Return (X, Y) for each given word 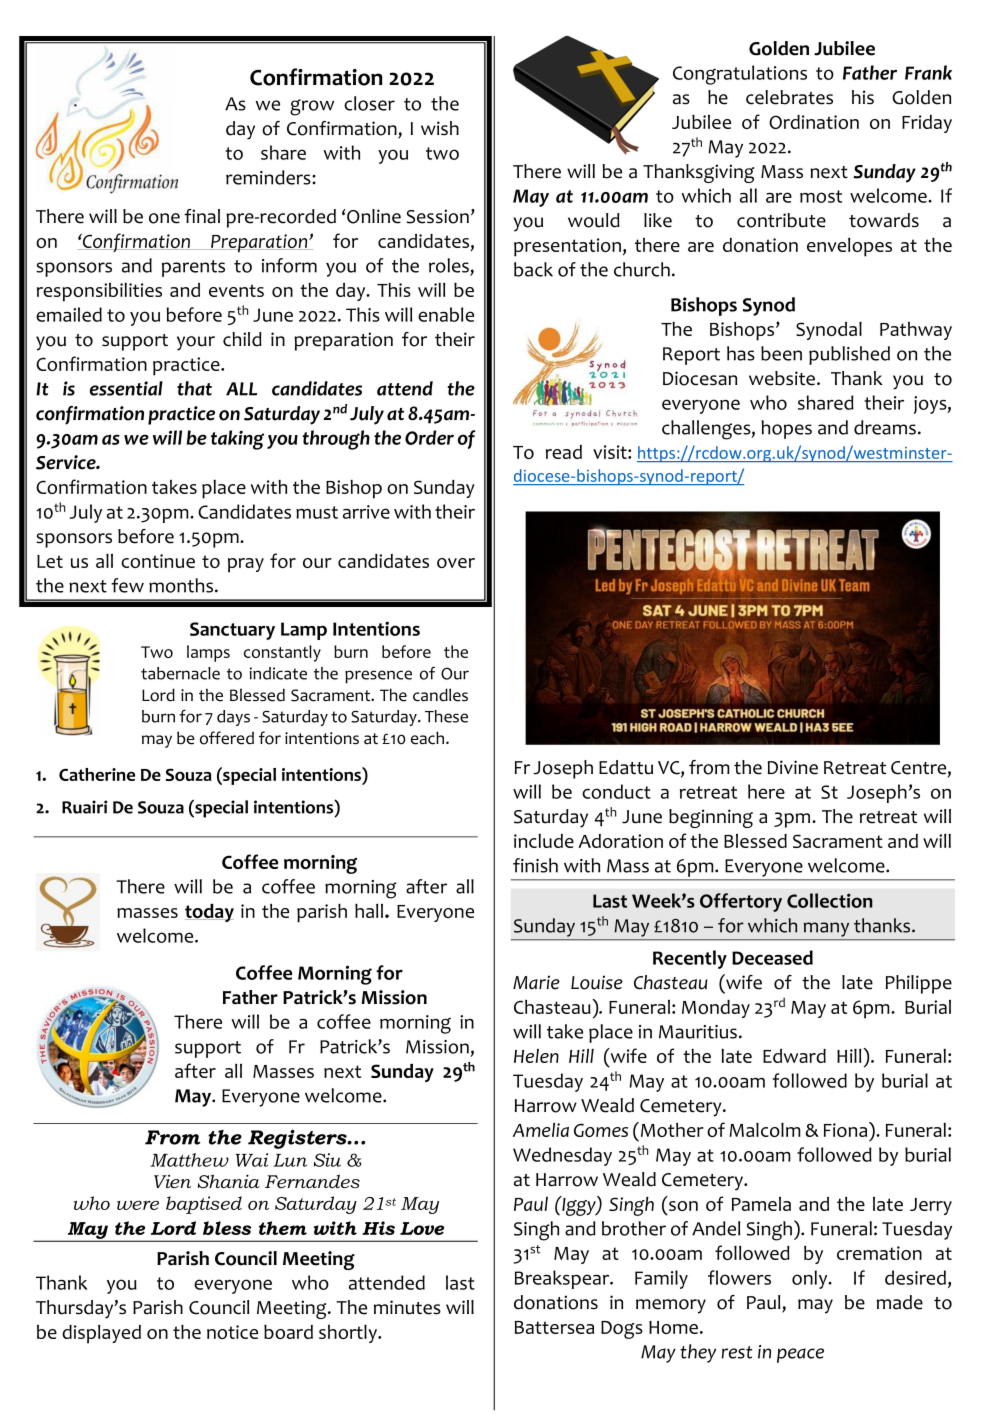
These (446, 716)
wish (440, 128)
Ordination (814, 122)
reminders (269, 177)
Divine (793, 767)
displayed (101, 1334)
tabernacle (180, 673)
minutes (407, 1307)
